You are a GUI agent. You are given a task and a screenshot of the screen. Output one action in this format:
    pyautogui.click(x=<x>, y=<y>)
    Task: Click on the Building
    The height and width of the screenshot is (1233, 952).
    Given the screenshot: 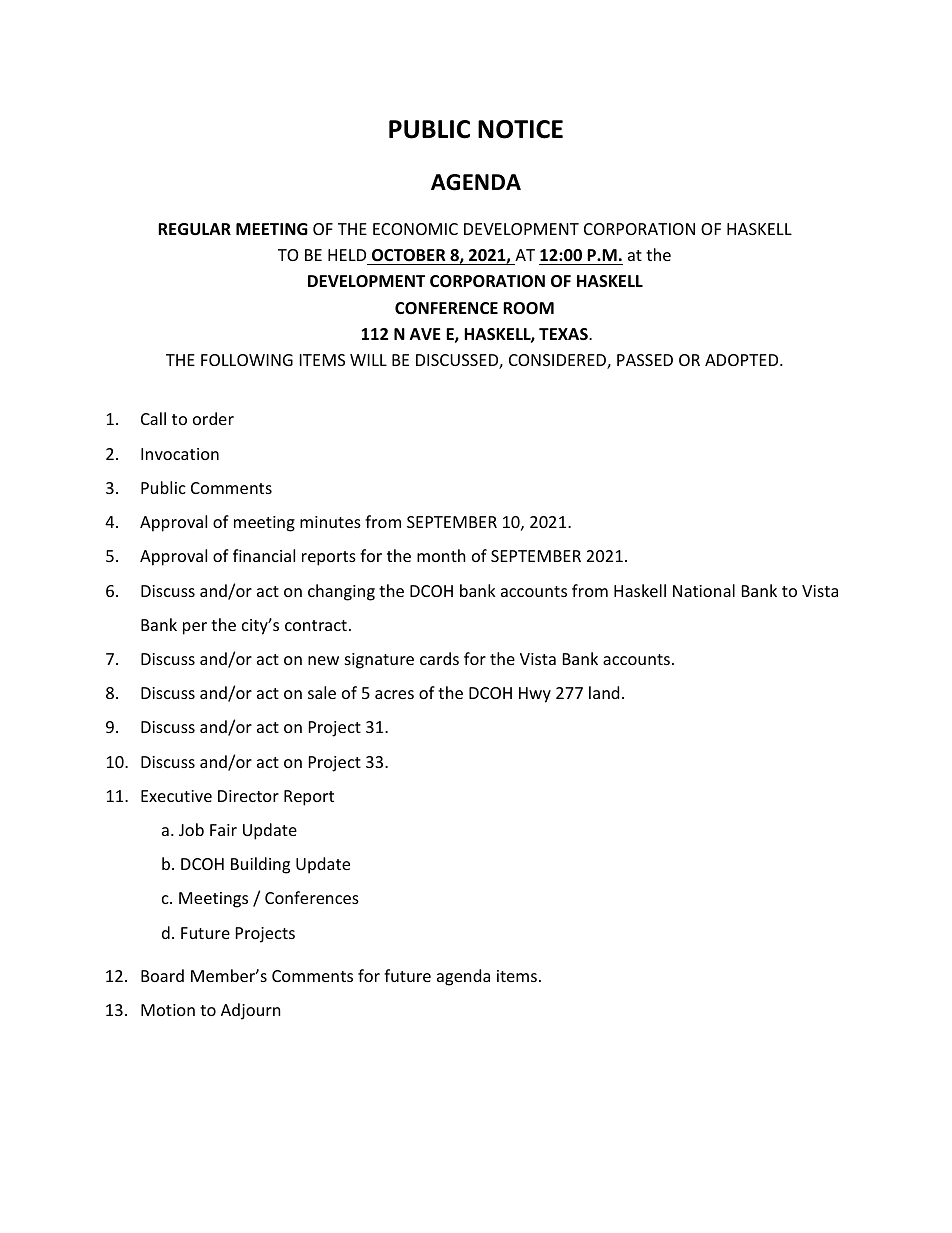 What is the action you would take?
    pyautogui.click(x=260, y=865)
